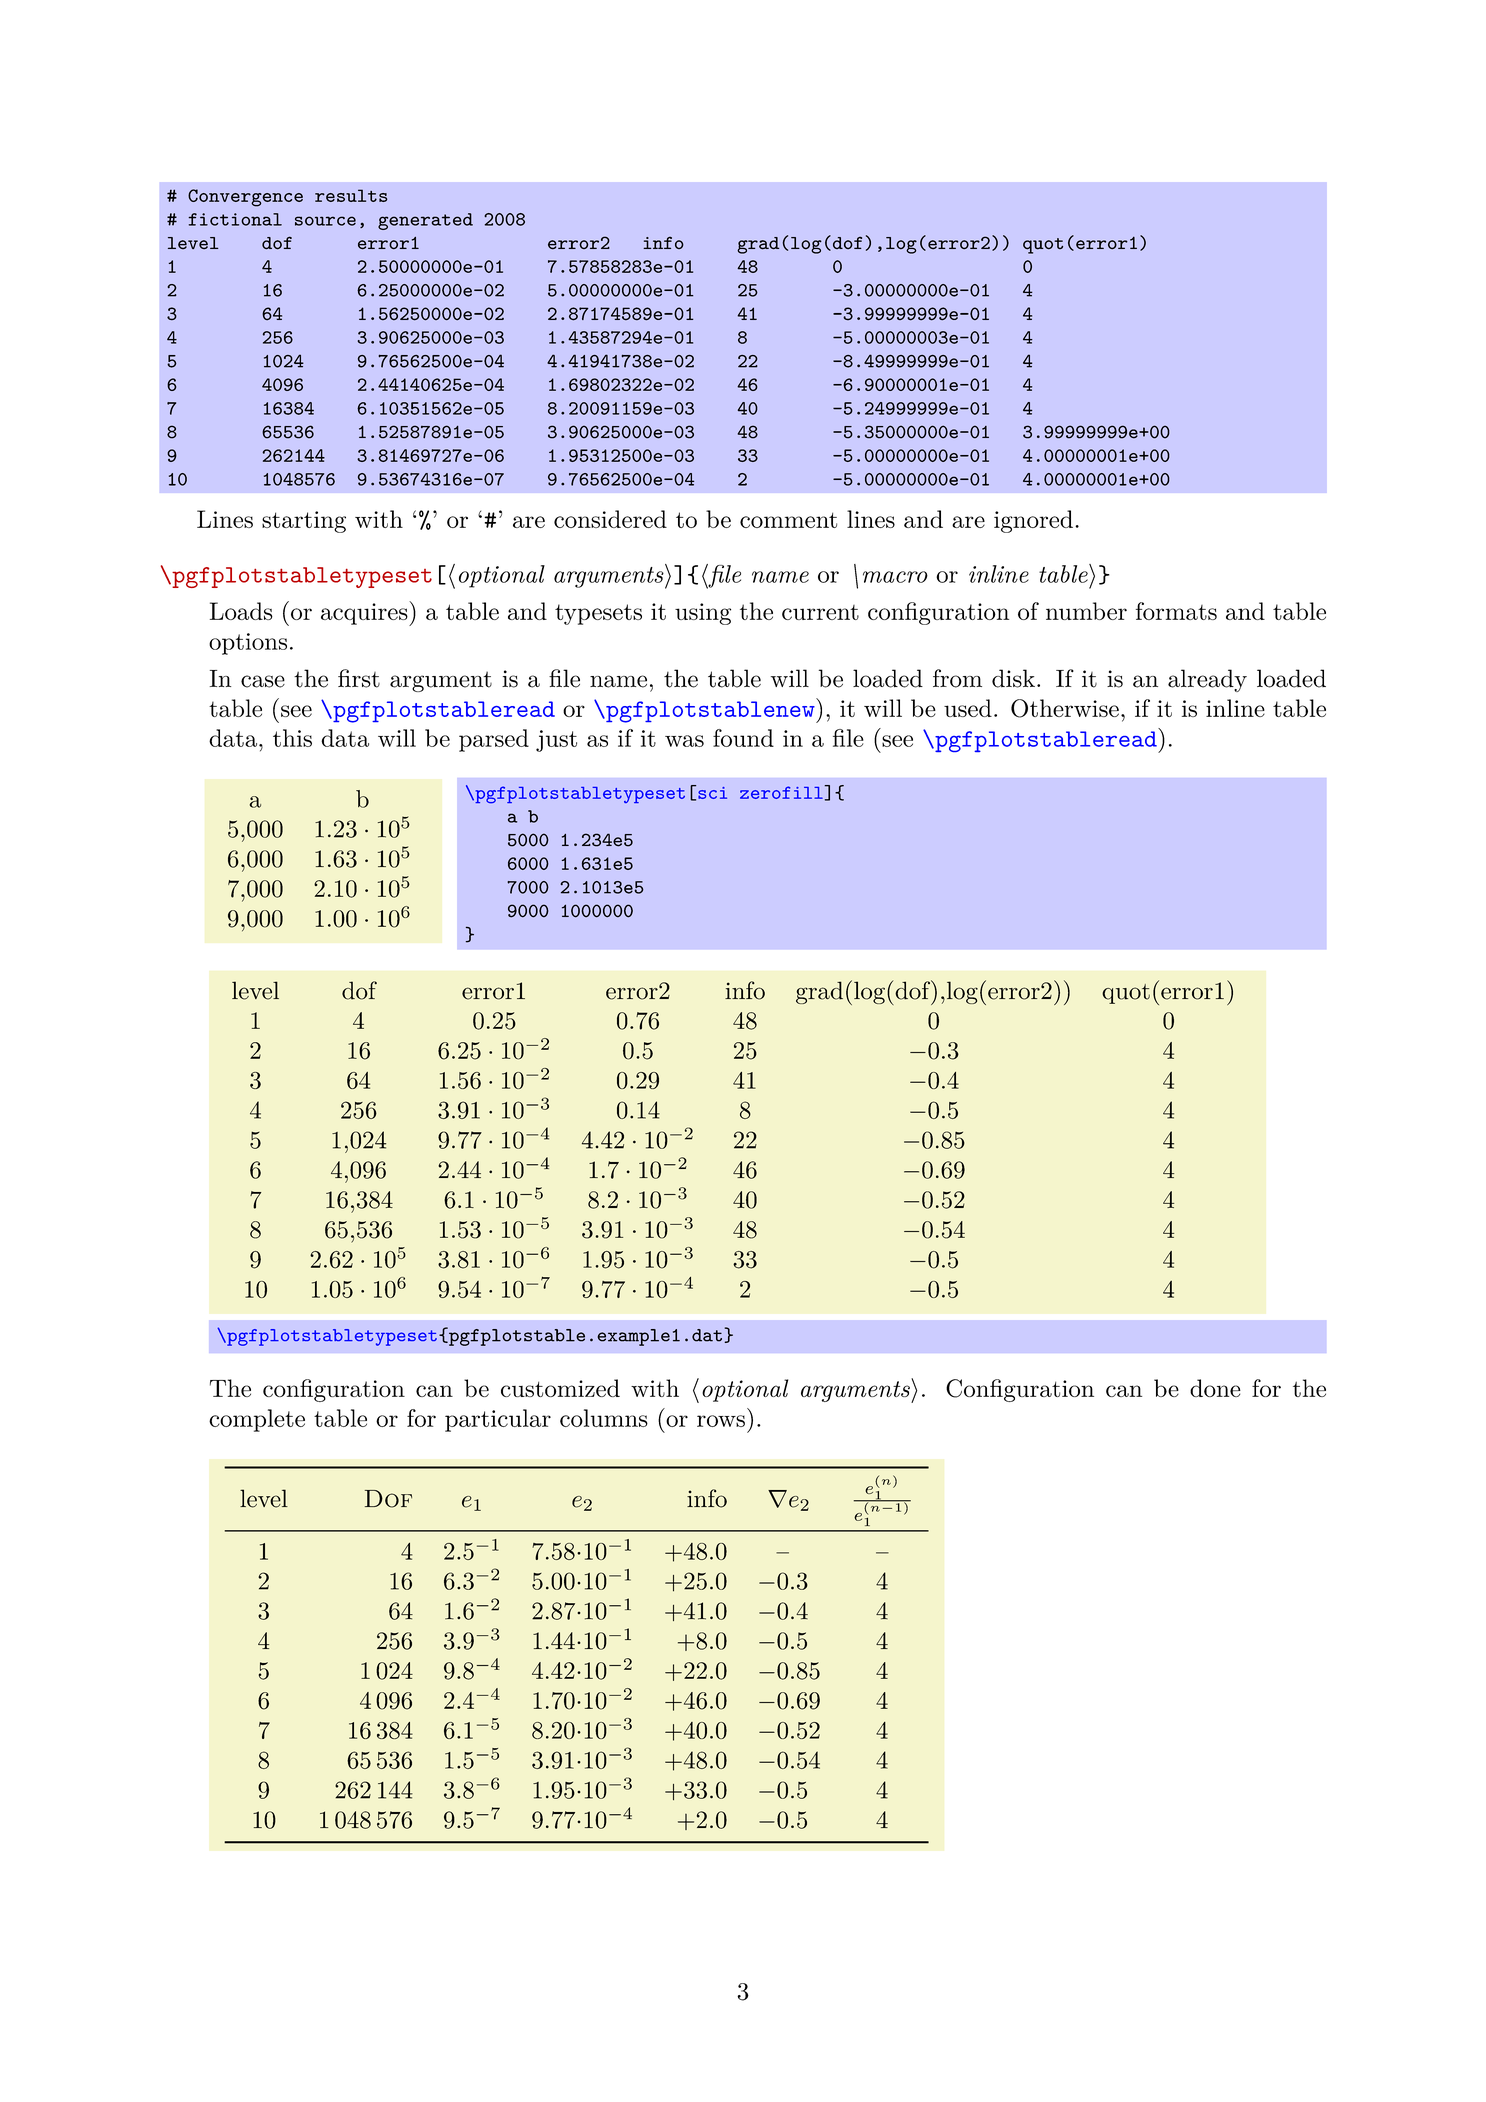  I want to click on number, so click(1086, 611).
